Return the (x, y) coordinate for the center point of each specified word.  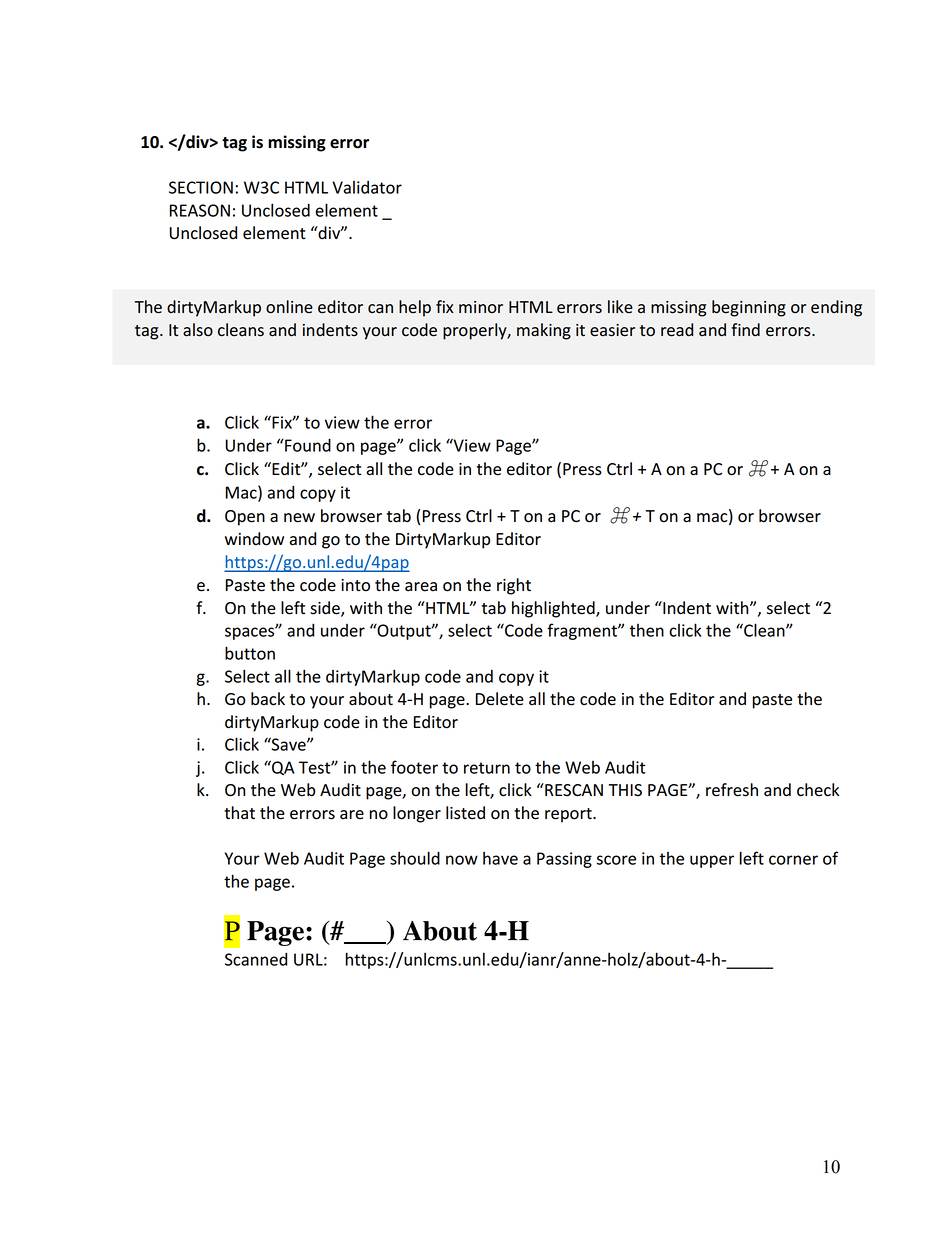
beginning (749, 308)
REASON (200, 210)
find (745, 329)
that (239, 813)
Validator (367, 187)
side (326, 609)
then (646, 630)
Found (307, 445)
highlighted (554, 609)
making (544, 331)
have (500, 858)
